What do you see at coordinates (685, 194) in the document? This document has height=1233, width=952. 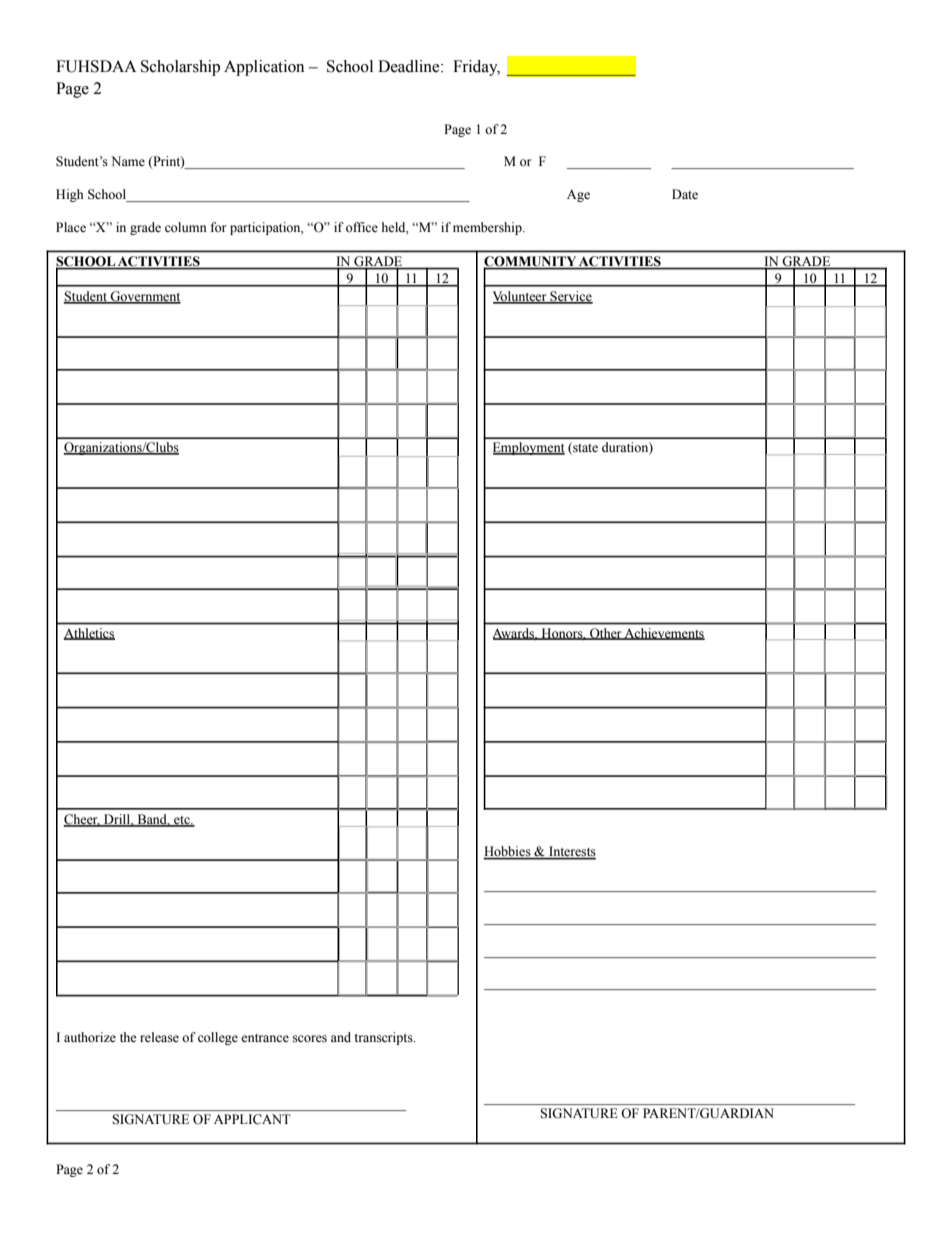 I see `Date` at bounding box center [685, 194].
